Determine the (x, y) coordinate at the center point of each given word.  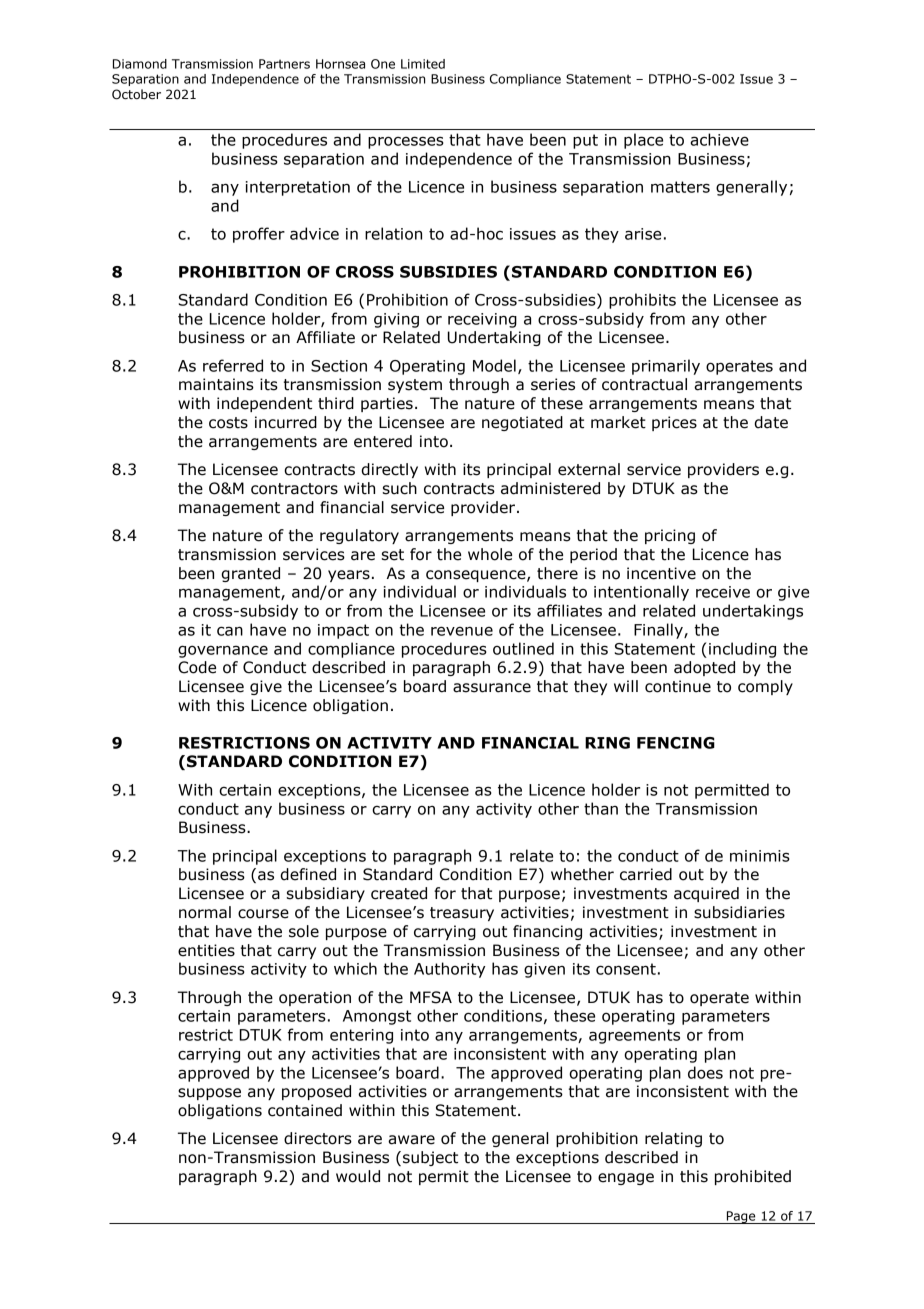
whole (490, 554)
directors (318, 1138)
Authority (449, 970)
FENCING (676, 743)
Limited (423, 64)
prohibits (642, 301)
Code (197, 667)
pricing (670, 536)
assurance (492, 688)
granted (250, 574)
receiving (482, 320)
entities (206, 950)
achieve (719, 139)
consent (626, 969)
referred (233, 365)
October (136, 94)
